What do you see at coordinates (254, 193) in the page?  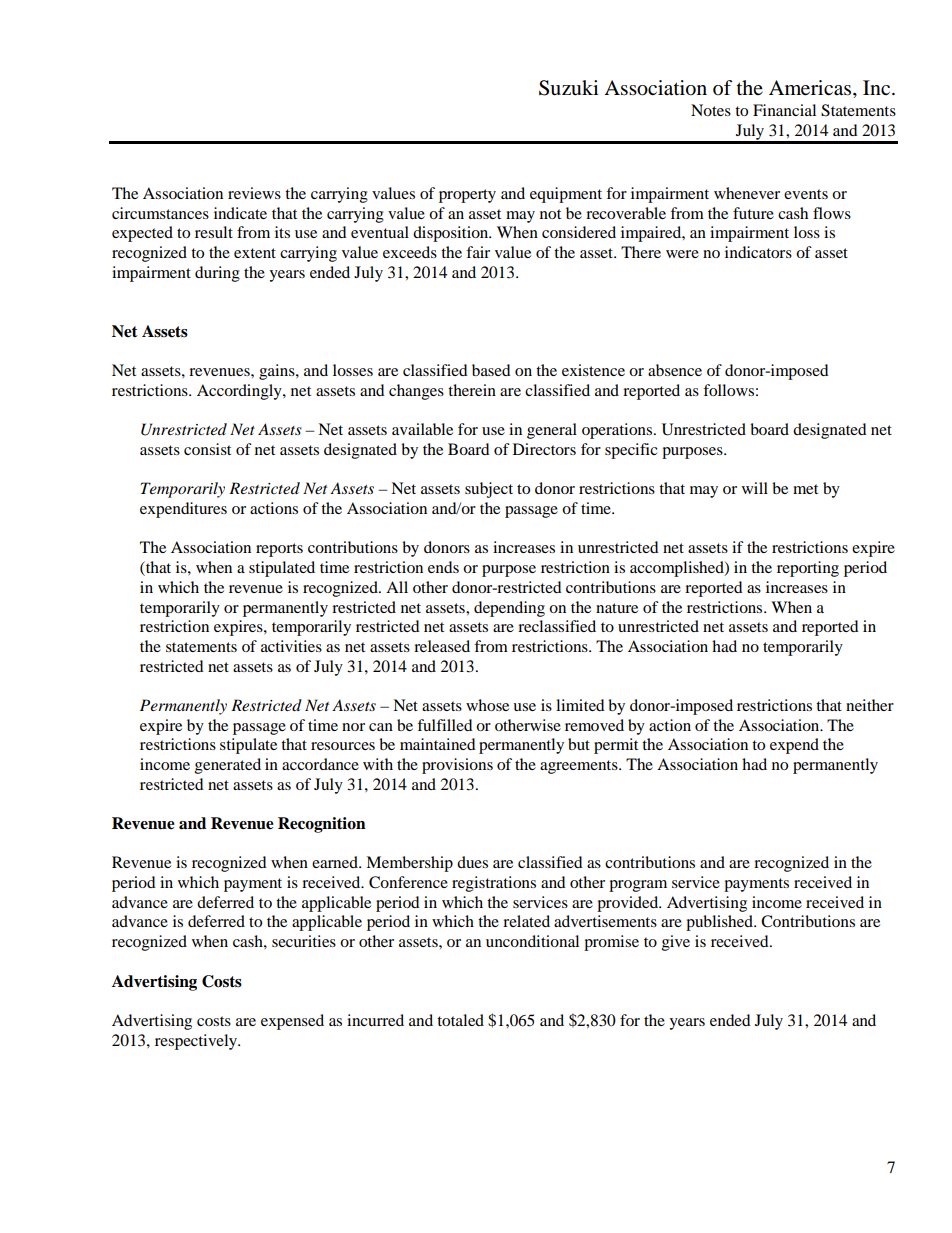 I see `reviews` at bounding box center [254, 193].
